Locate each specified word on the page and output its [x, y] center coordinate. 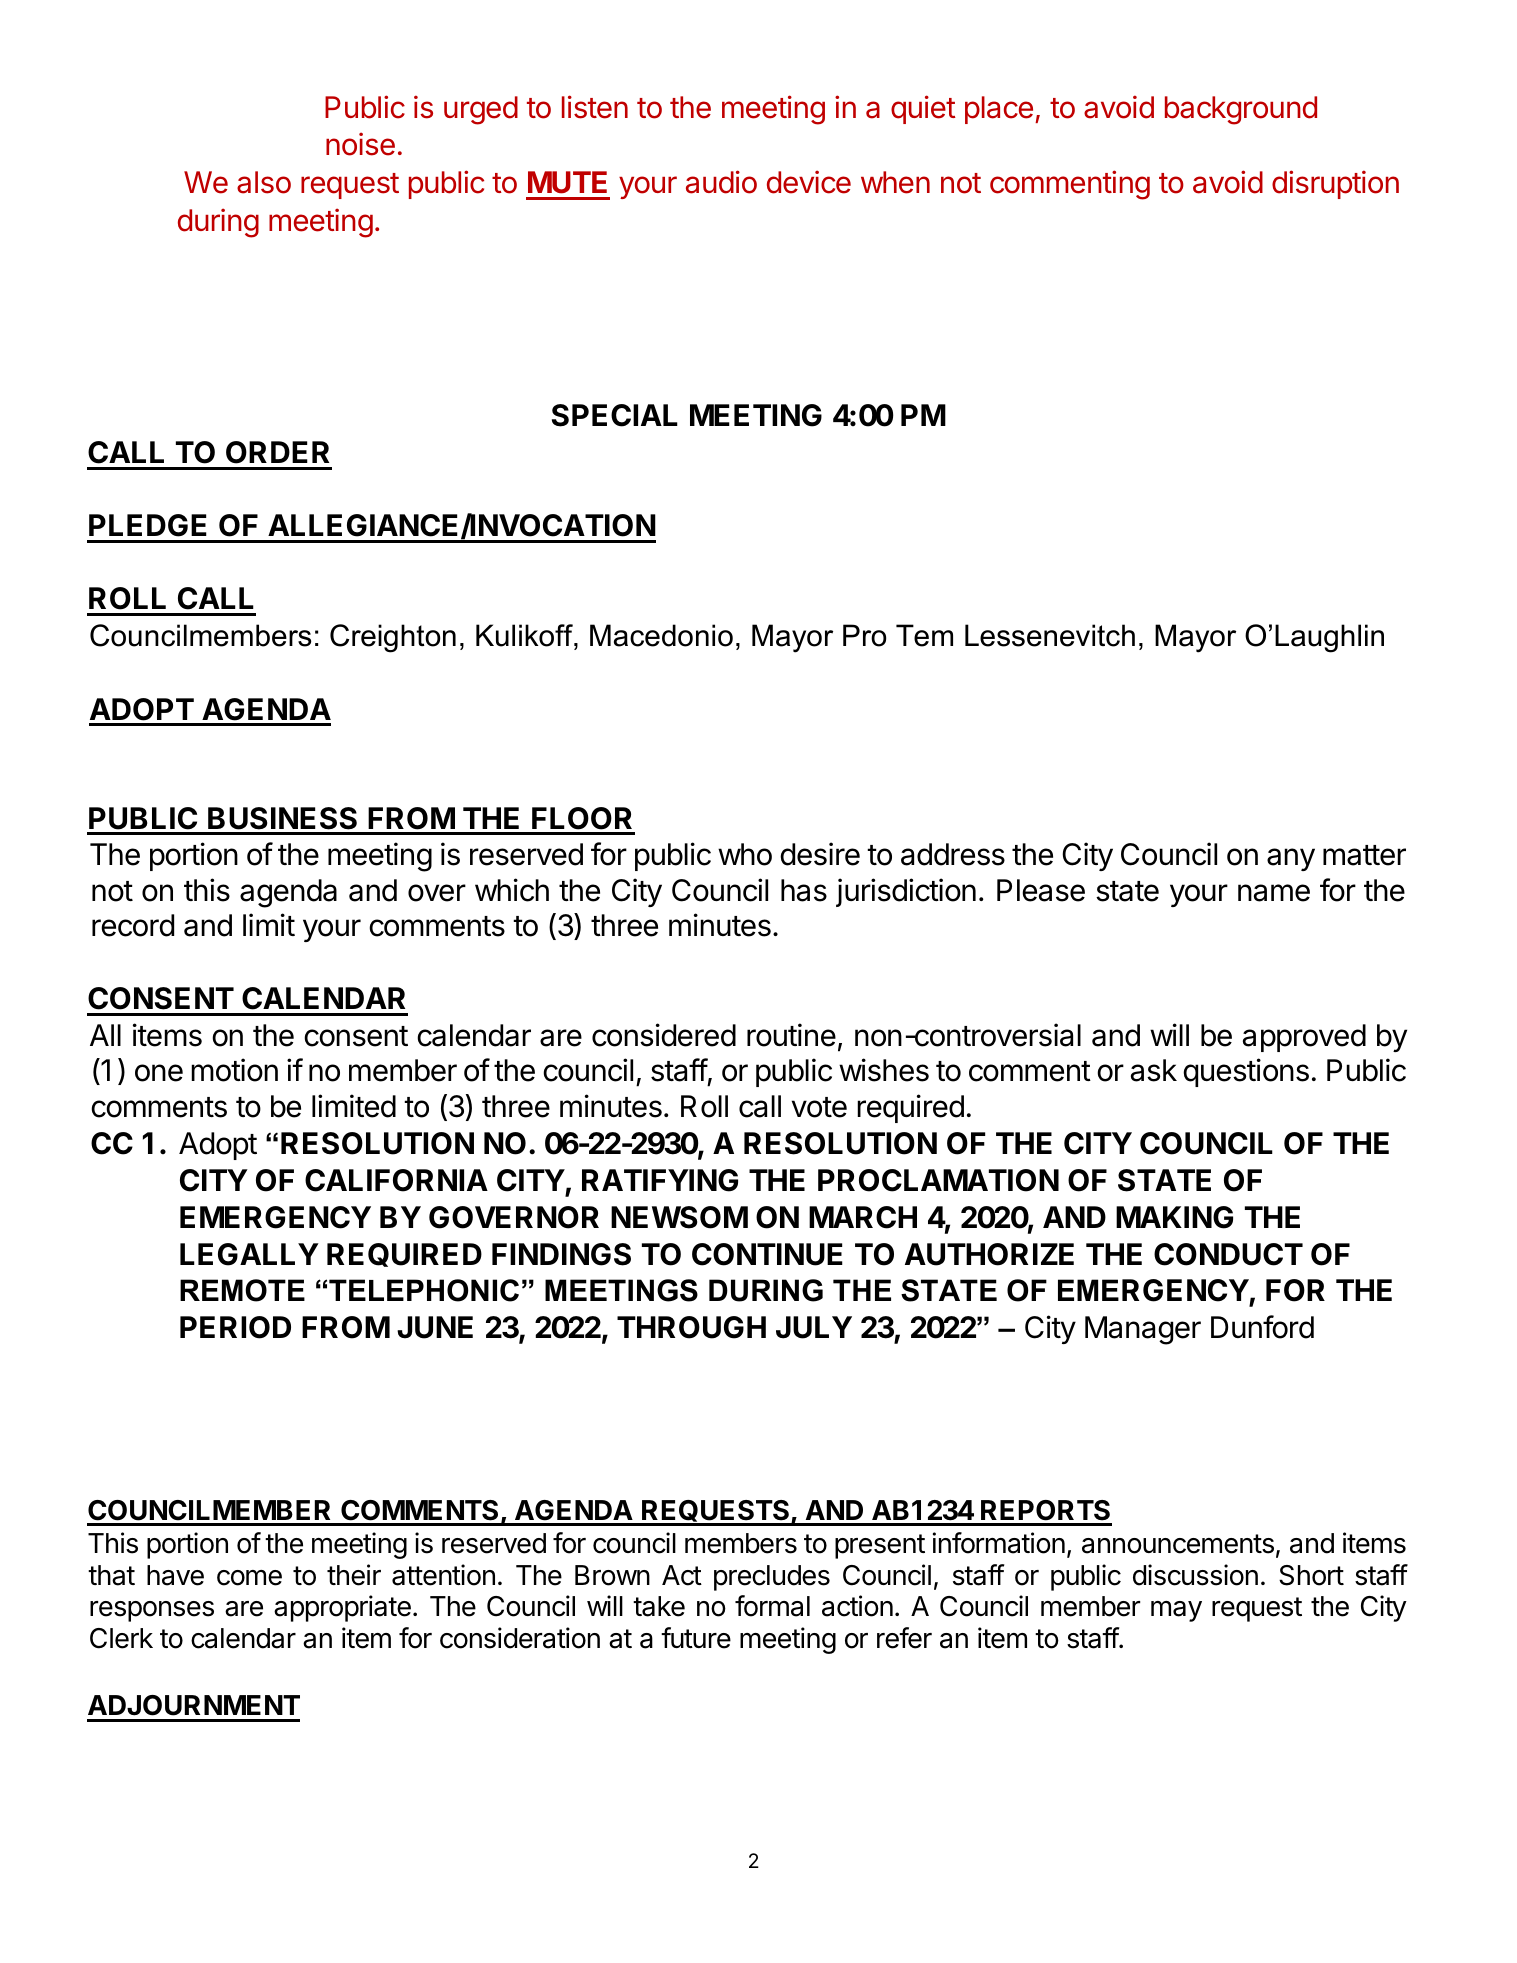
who [745, 854]
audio [721, 182]
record [133, 925]
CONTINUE [767, 1254]
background [1241, 110]
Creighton [393, 638]
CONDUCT [1228, 1254]
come [249, 1578]
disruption [1335, 184]
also [264, 182]
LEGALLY [249, 1254]
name [1274, 893]
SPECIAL [615, 415]
